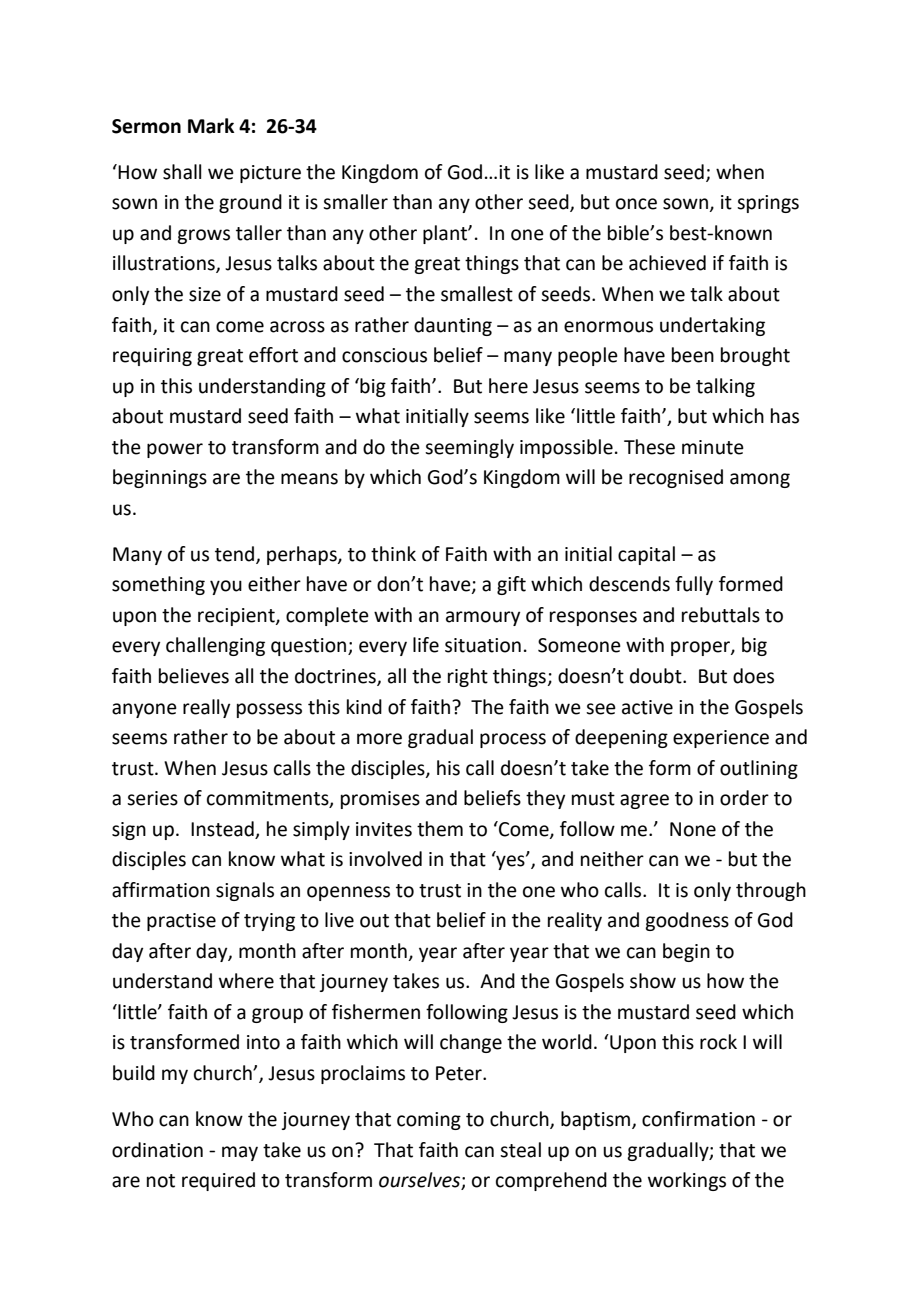  I want to click on shall, so click(182, 172).
